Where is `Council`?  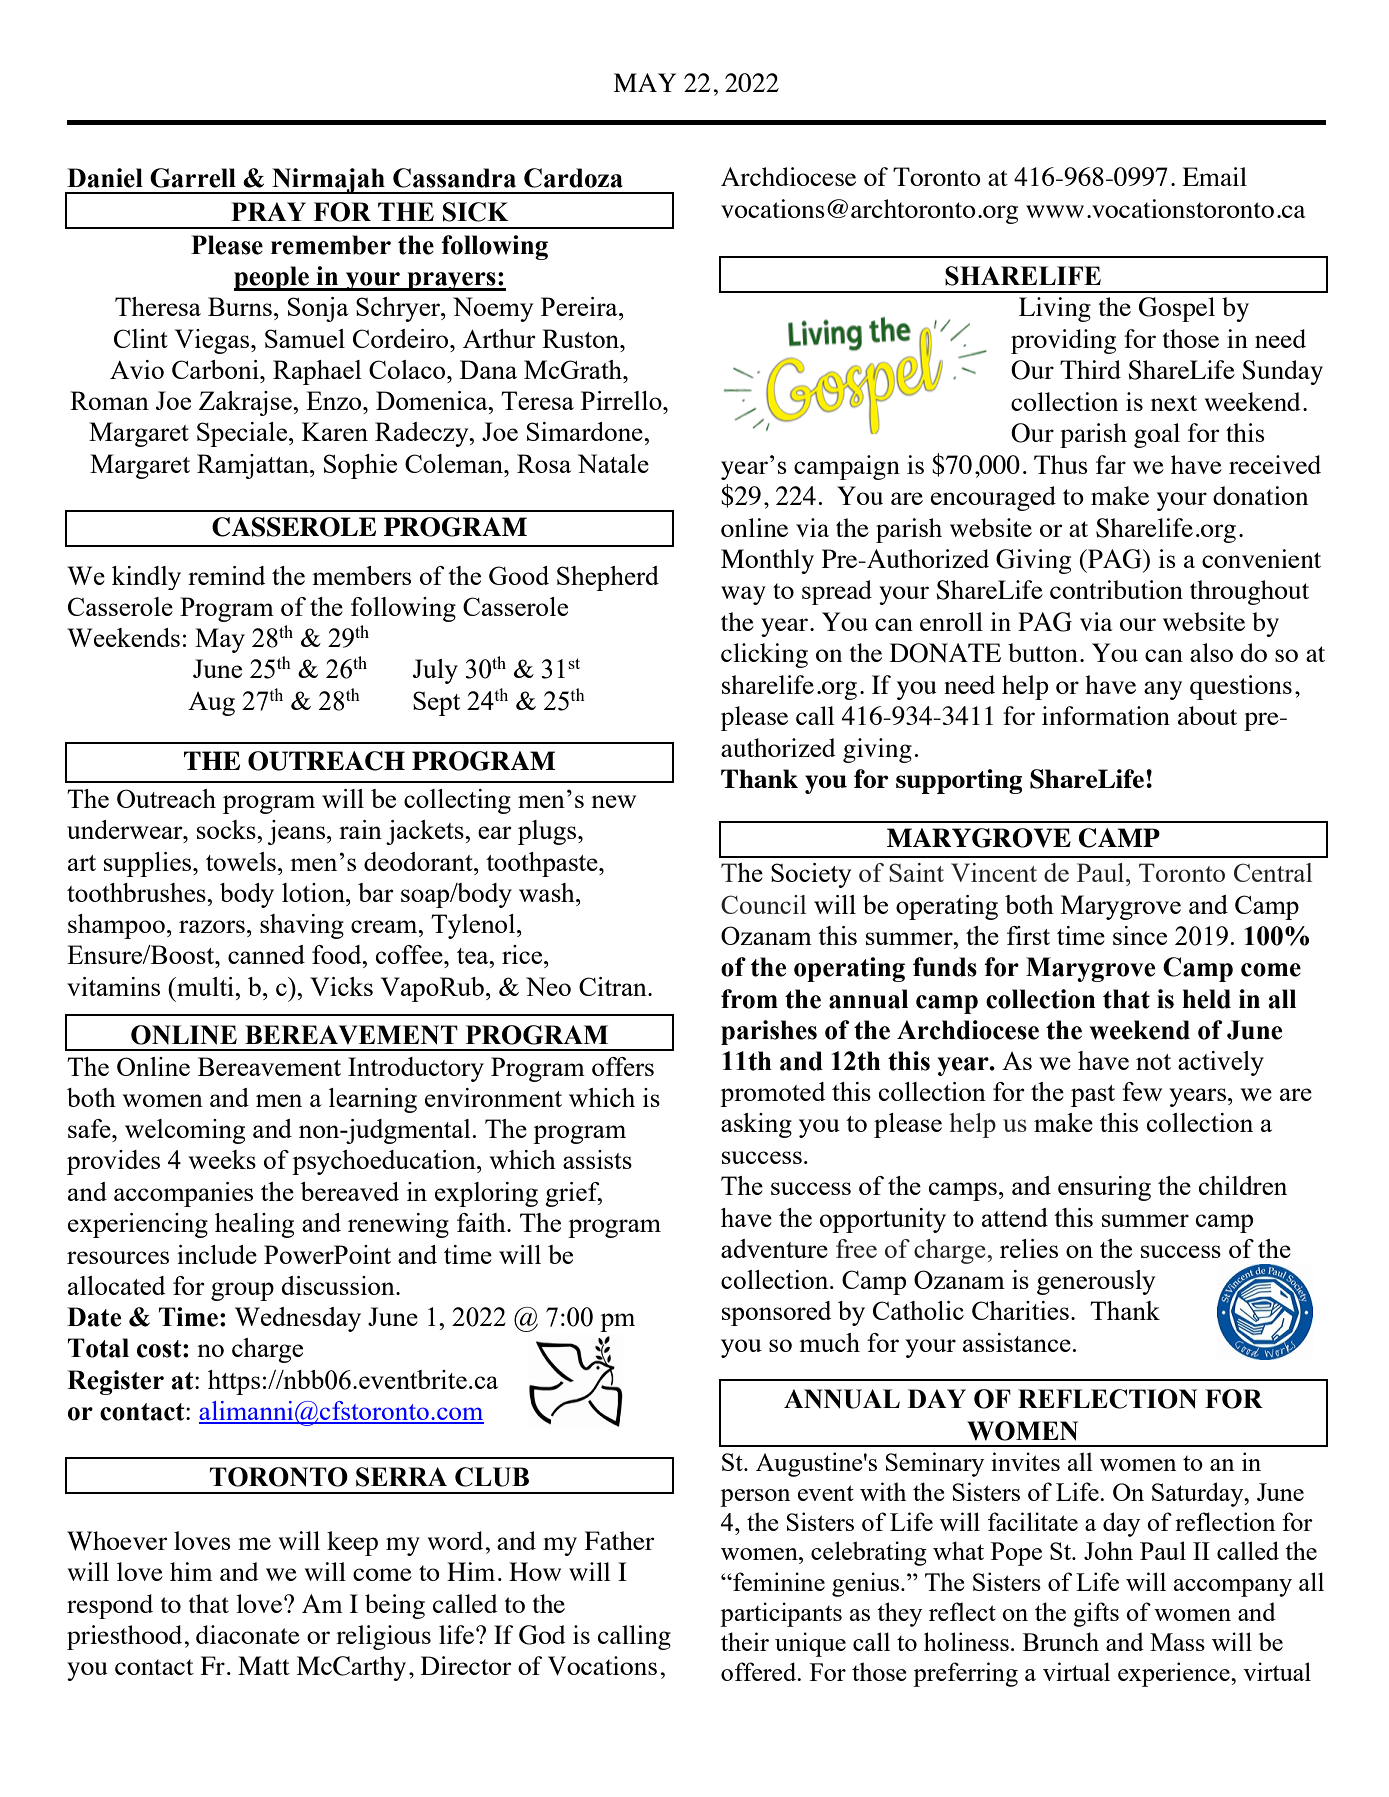 Council is located at coordinates (763, 904).
